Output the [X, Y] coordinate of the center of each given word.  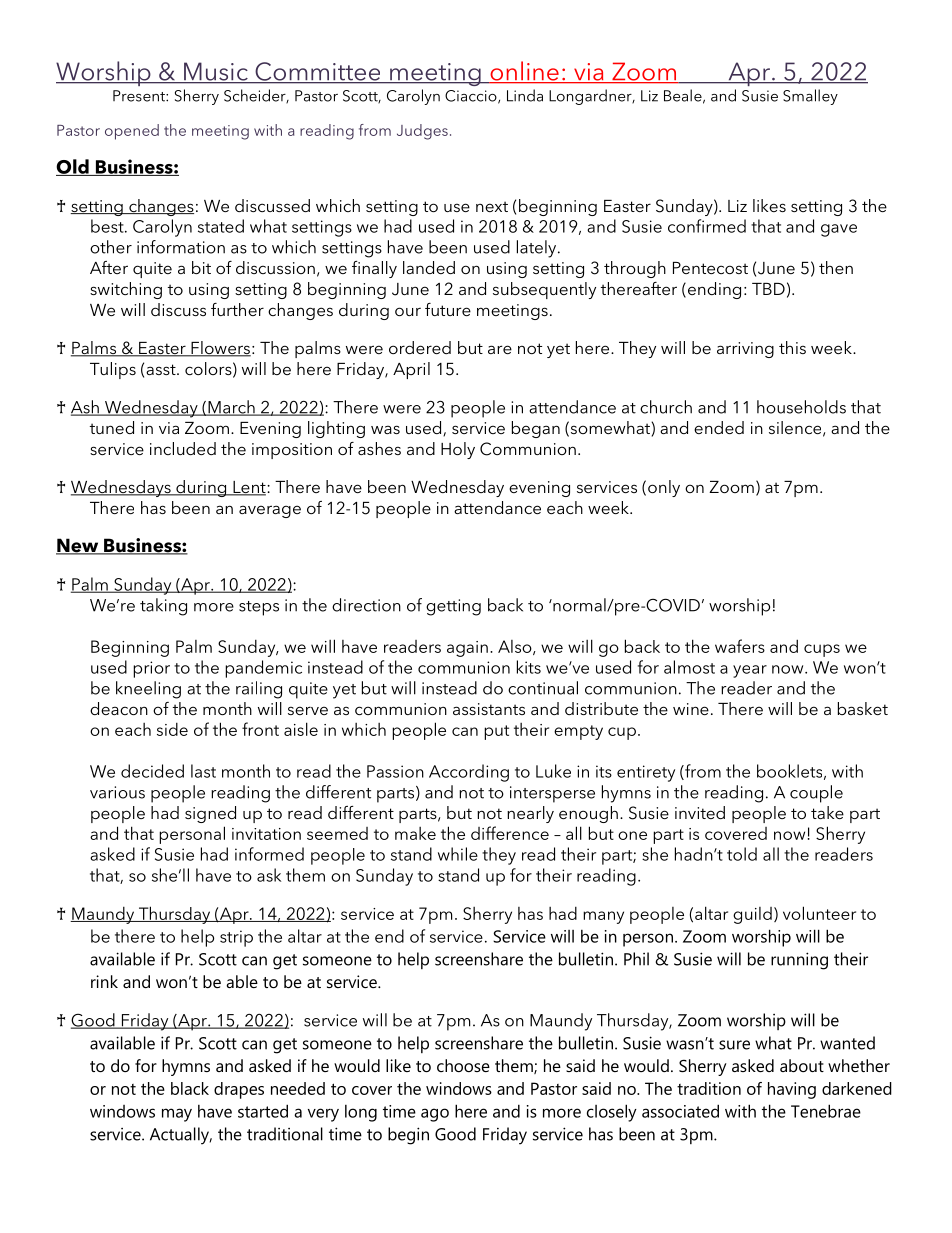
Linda [525, 95]
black [190, 1088]
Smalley [810, 97]
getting [453, 607]
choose [463, 1065]
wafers [740, 646]
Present [140, 96]
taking [163, 607]
